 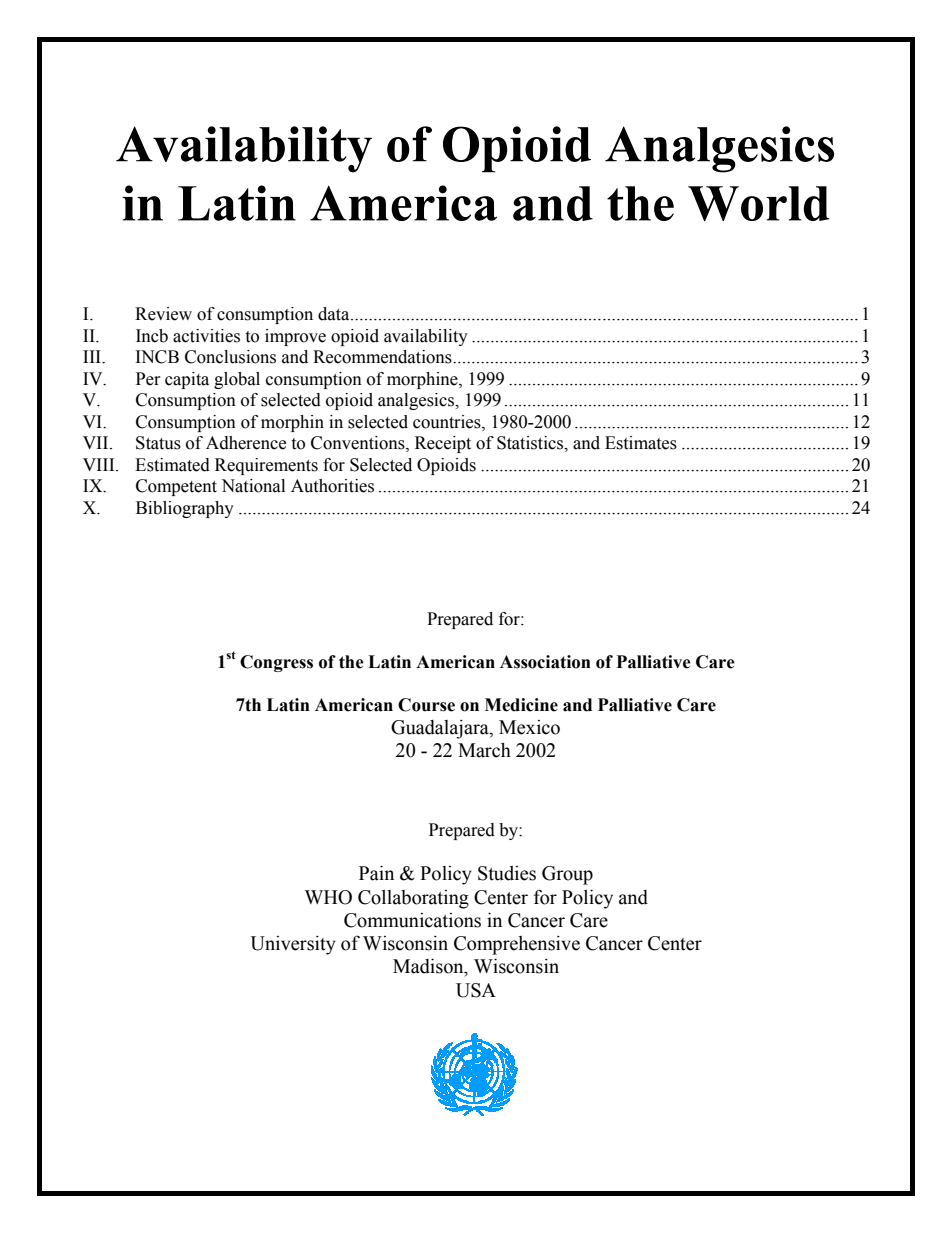 What do you see at coordinates (293, 945) in the image?
I see `University` at bounding box center [293, 945].
